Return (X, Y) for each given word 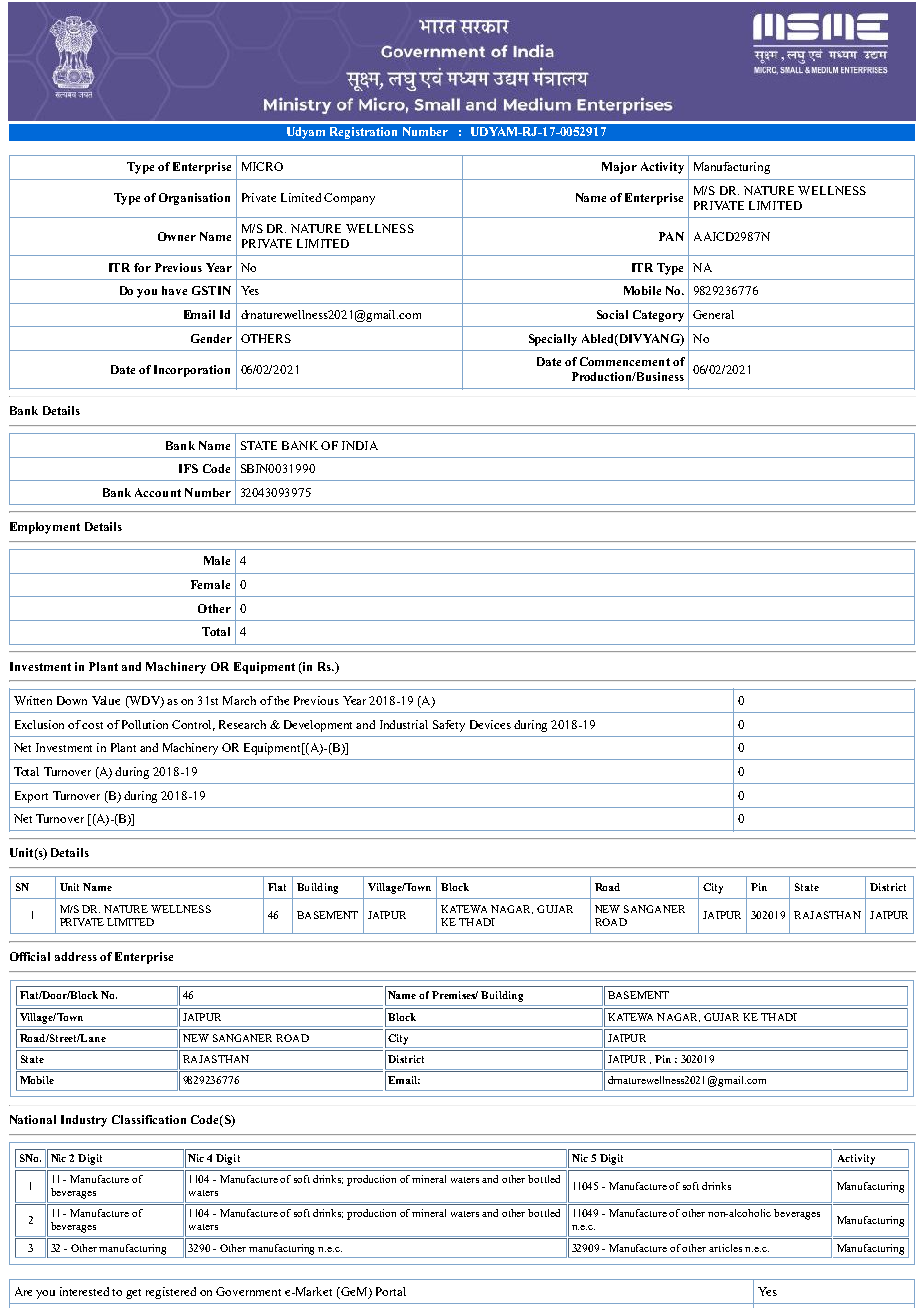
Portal (391, 1291)
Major (619, 168)
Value (106, 700)
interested (84, 1291)
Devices (490, 724)
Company (349, 199)
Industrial (404, 724)
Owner (177, 236)
